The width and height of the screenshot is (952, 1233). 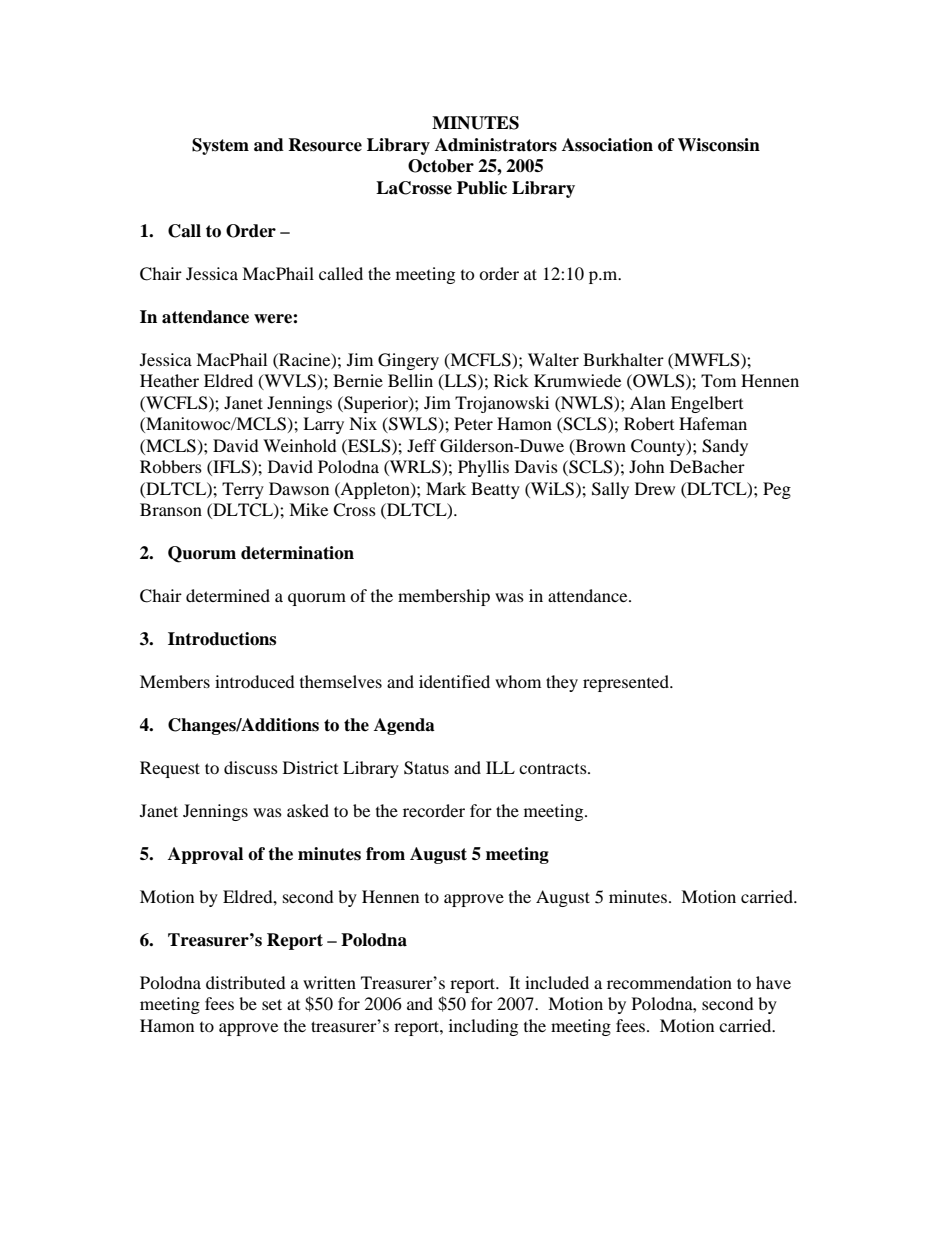 I want to click on discuss, so click(x=251, y=767).
